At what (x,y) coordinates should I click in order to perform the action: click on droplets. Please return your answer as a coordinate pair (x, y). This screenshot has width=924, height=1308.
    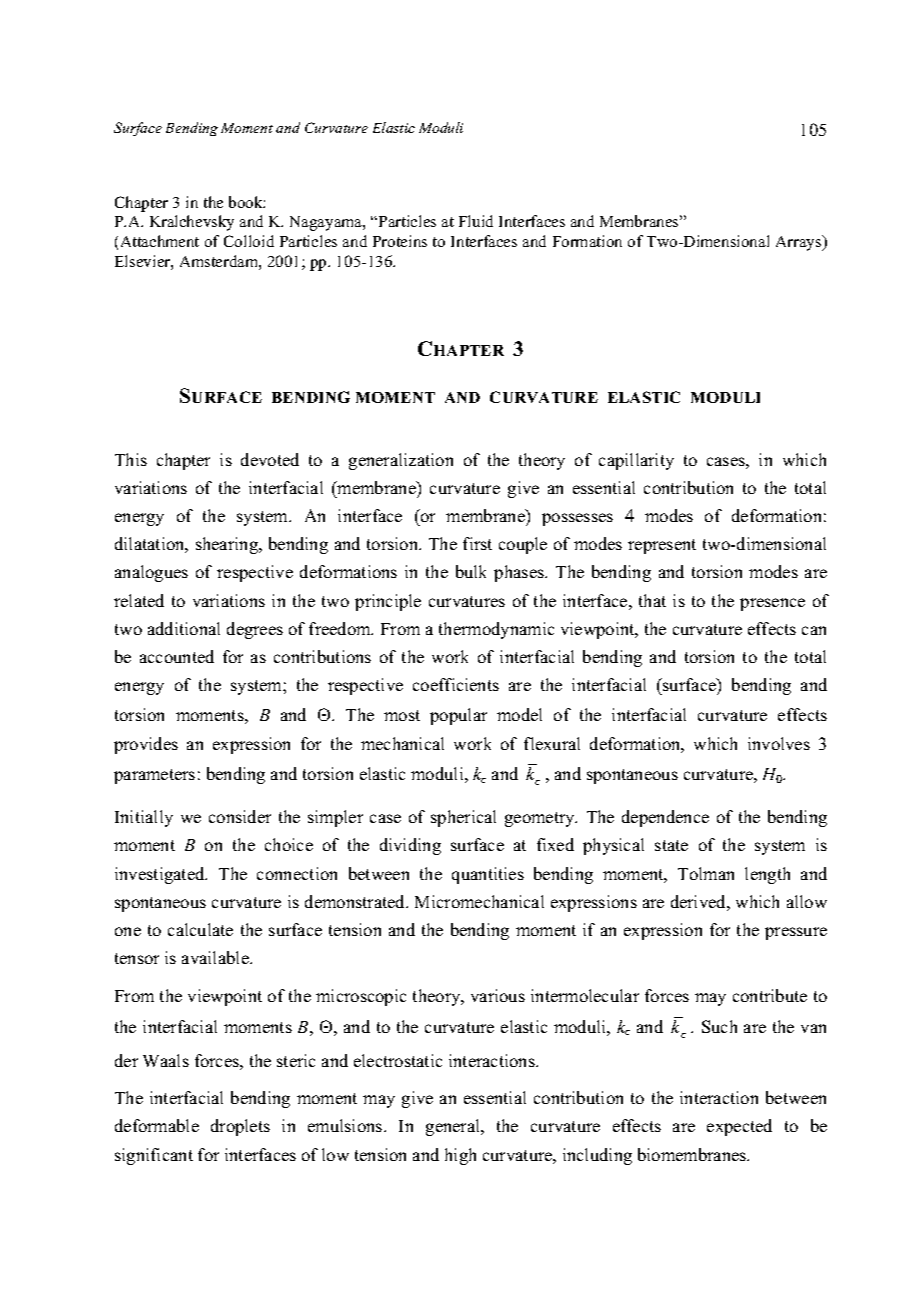
    Looking at the image, I should click on (240, 1127).
